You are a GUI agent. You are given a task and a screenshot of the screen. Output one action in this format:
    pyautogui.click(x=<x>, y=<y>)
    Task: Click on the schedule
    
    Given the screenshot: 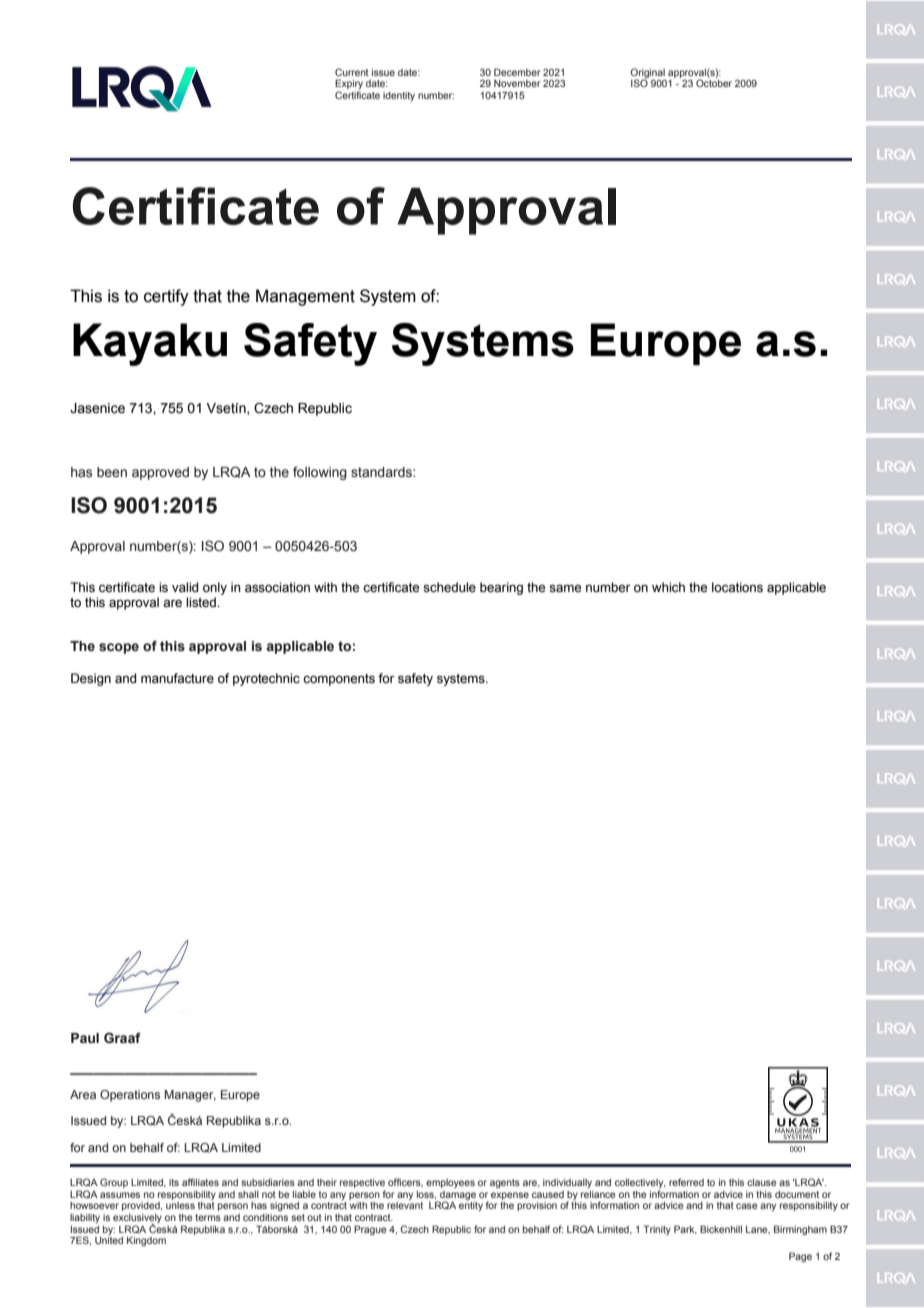 What is the action you would take?
    pyautogui.click(x=449, y=587)
